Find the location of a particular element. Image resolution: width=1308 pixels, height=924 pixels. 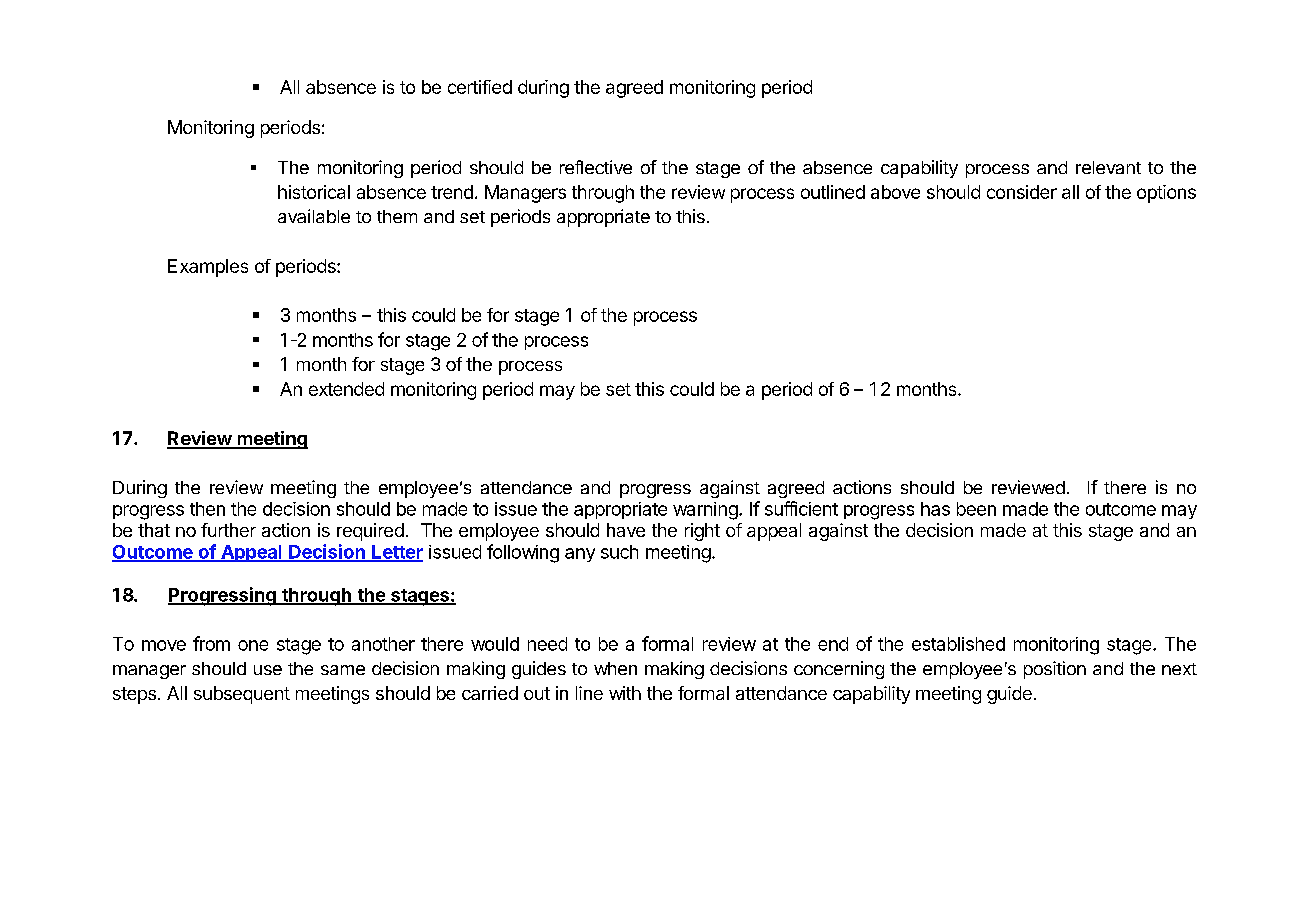

reflective is located at coordinates (596, 167).
